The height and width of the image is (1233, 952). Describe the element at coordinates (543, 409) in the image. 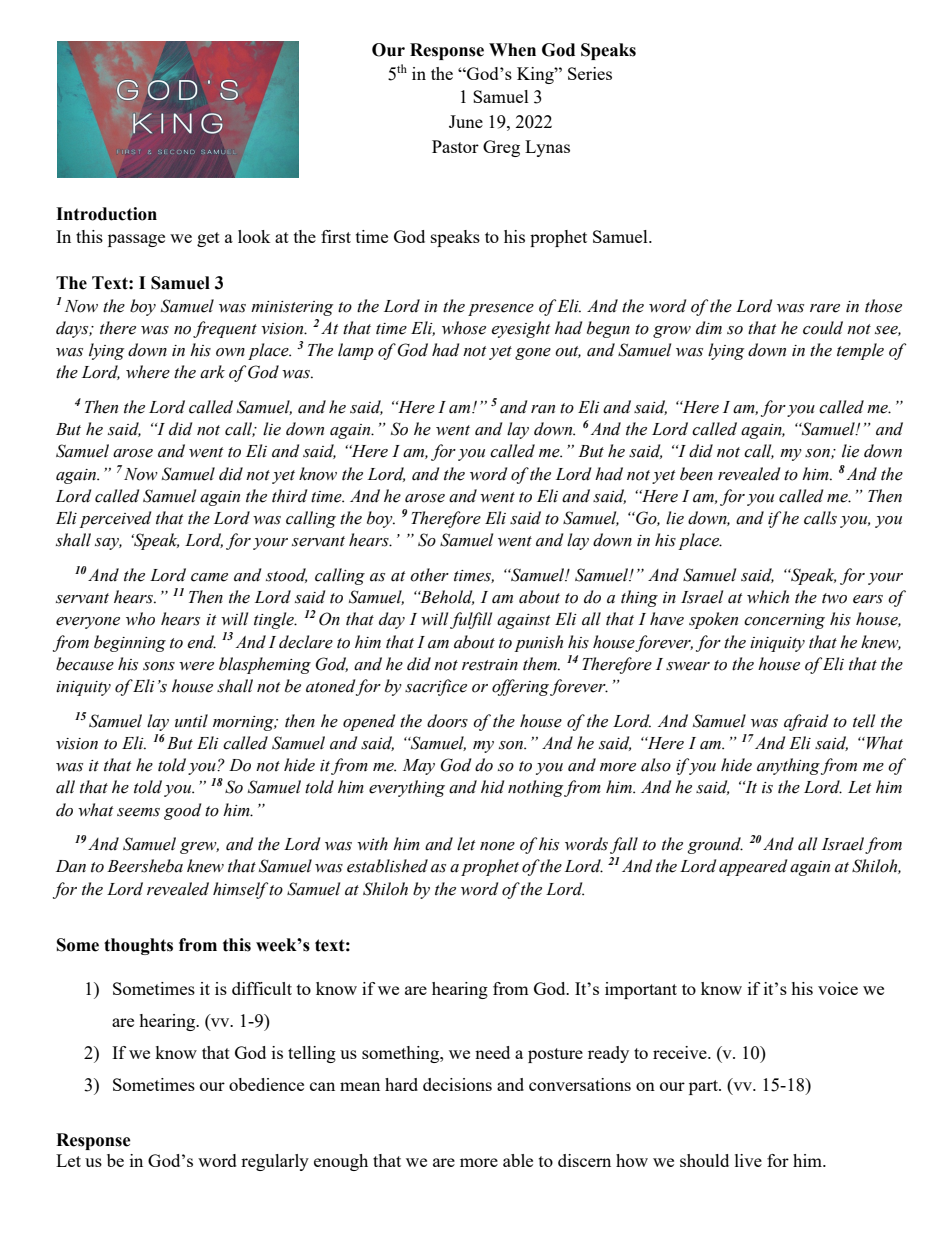

I see `ran` at that location.
